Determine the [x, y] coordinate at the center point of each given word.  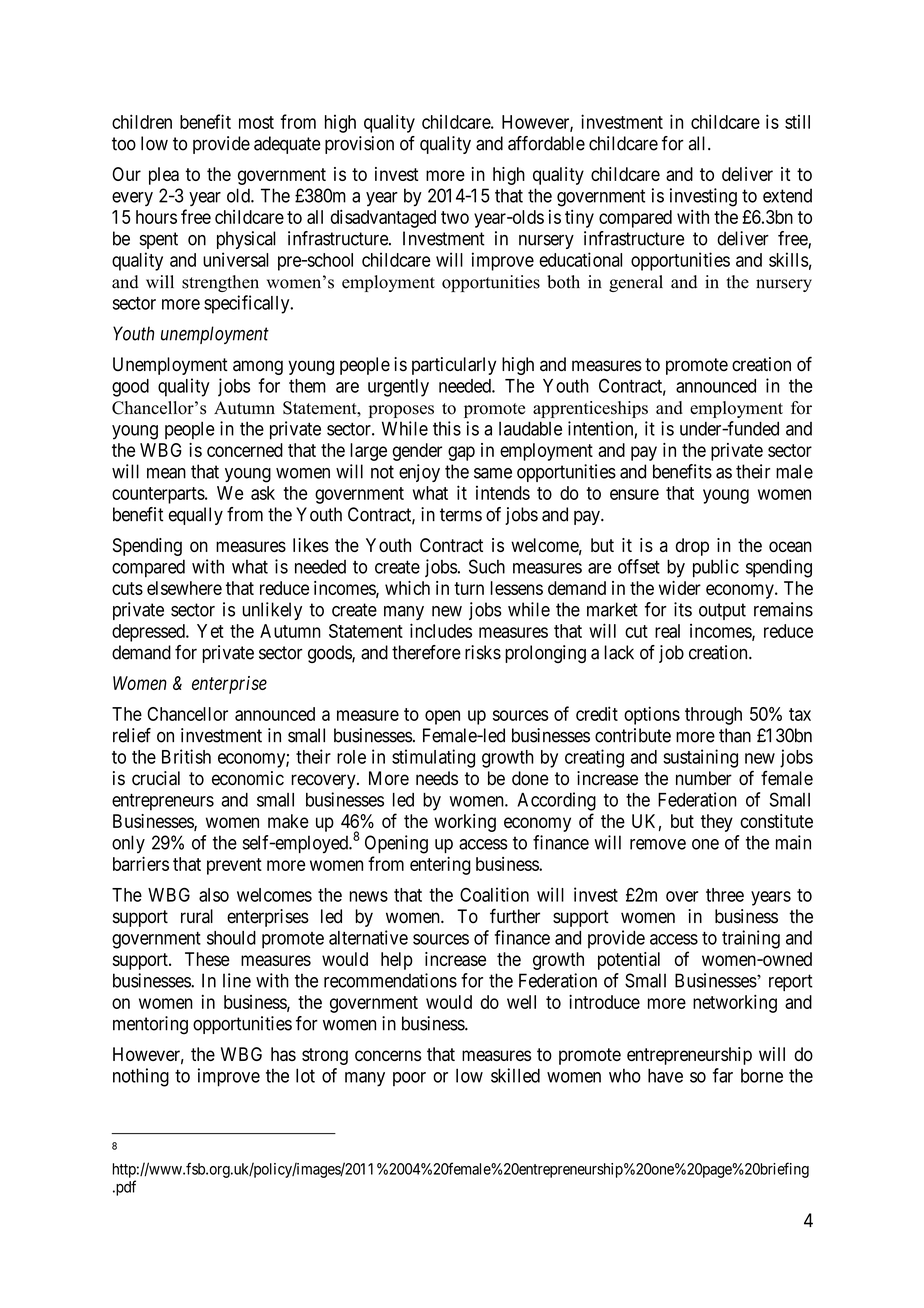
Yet [210, 631]
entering [440, 865]
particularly [454, 366]
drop [692, 547]
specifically [248, 304]
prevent [234, 866]
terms [461, 515]
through [713, 716]
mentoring [150, 1025]
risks [483, 652]
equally [196, 516]
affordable [546, 143]
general [636, 283]
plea [164, 176]
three [725, 895]
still [797, 122]
